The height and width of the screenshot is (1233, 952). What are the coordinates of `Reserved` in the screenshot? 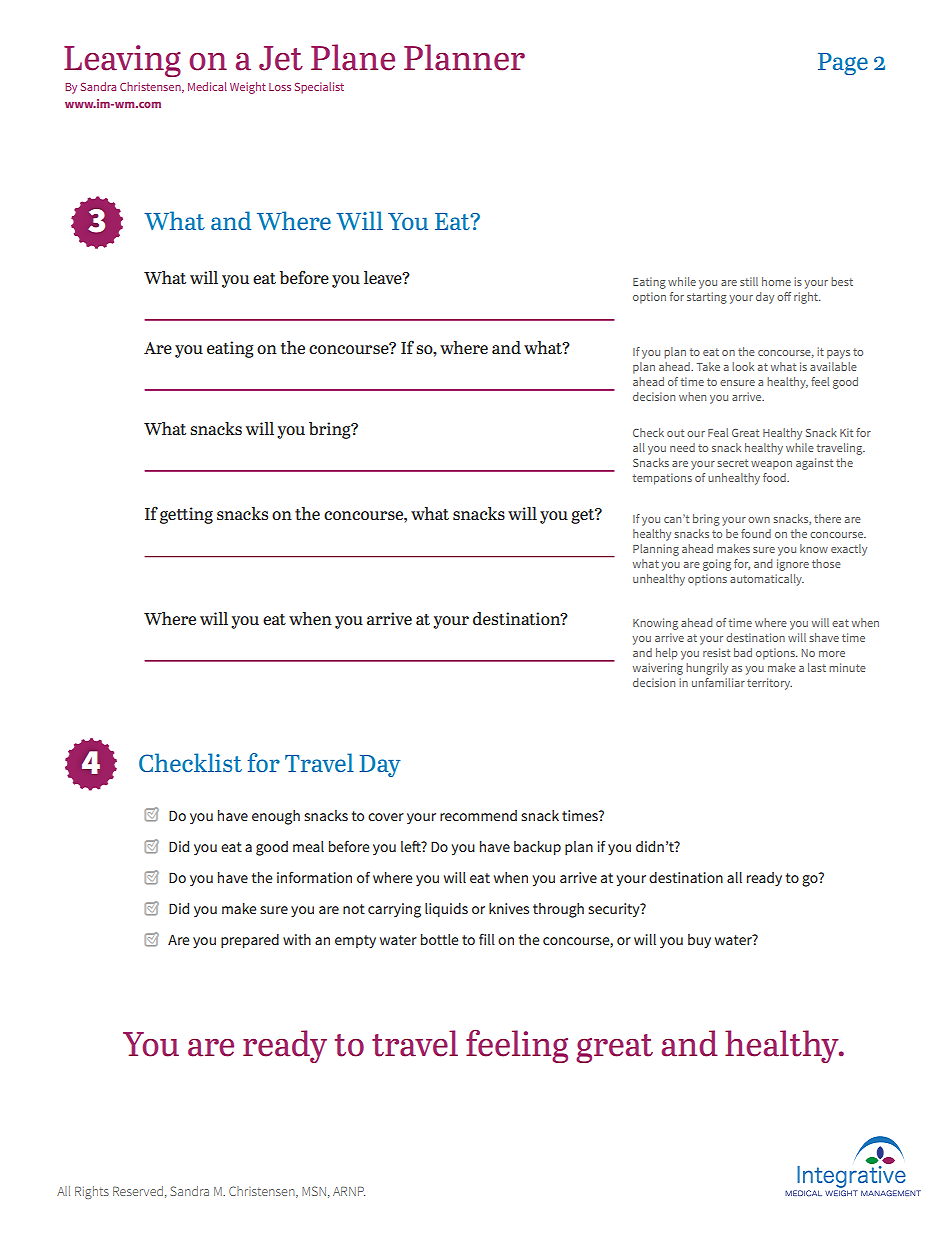 It's located at (138, 1191).
